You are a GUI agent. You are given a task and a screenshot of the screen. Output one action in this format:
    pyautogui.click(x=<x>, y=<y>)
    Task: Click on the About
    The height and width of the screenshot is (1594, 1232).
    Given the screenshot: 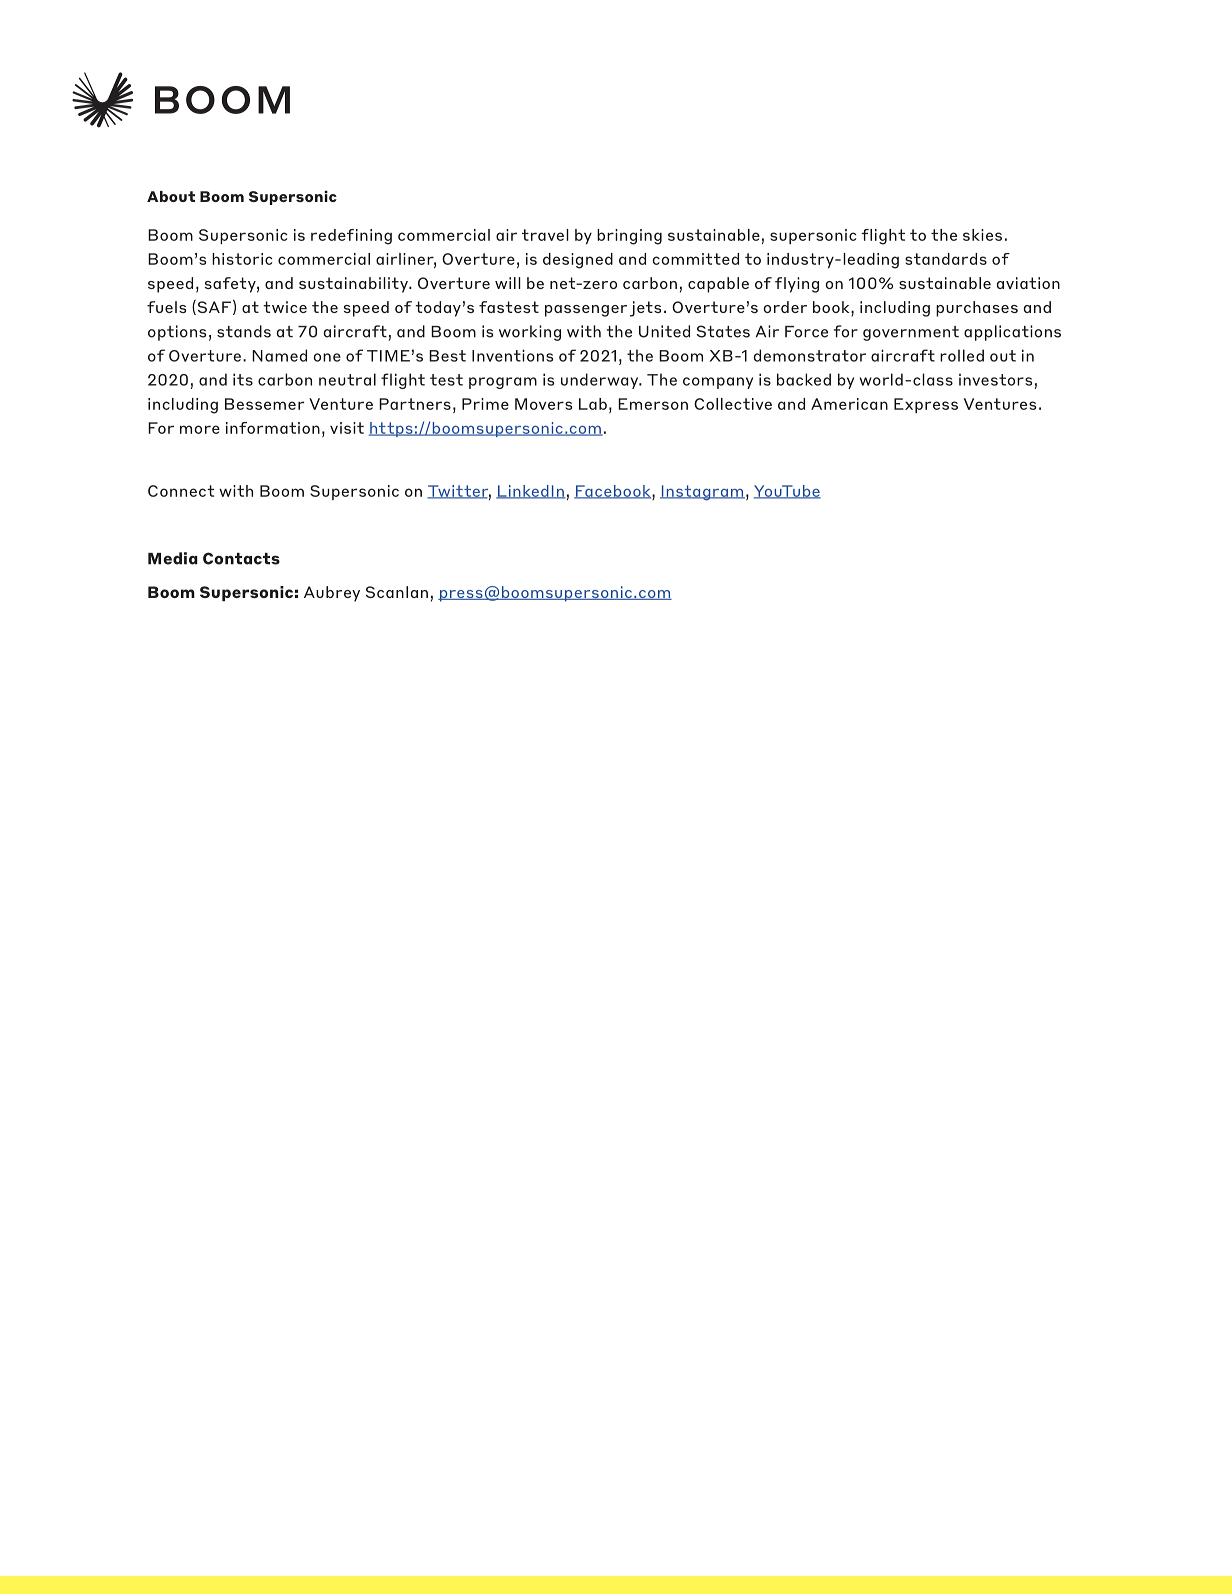 What is the action you would take?
    pyautogui.click(x=171, y=196)
